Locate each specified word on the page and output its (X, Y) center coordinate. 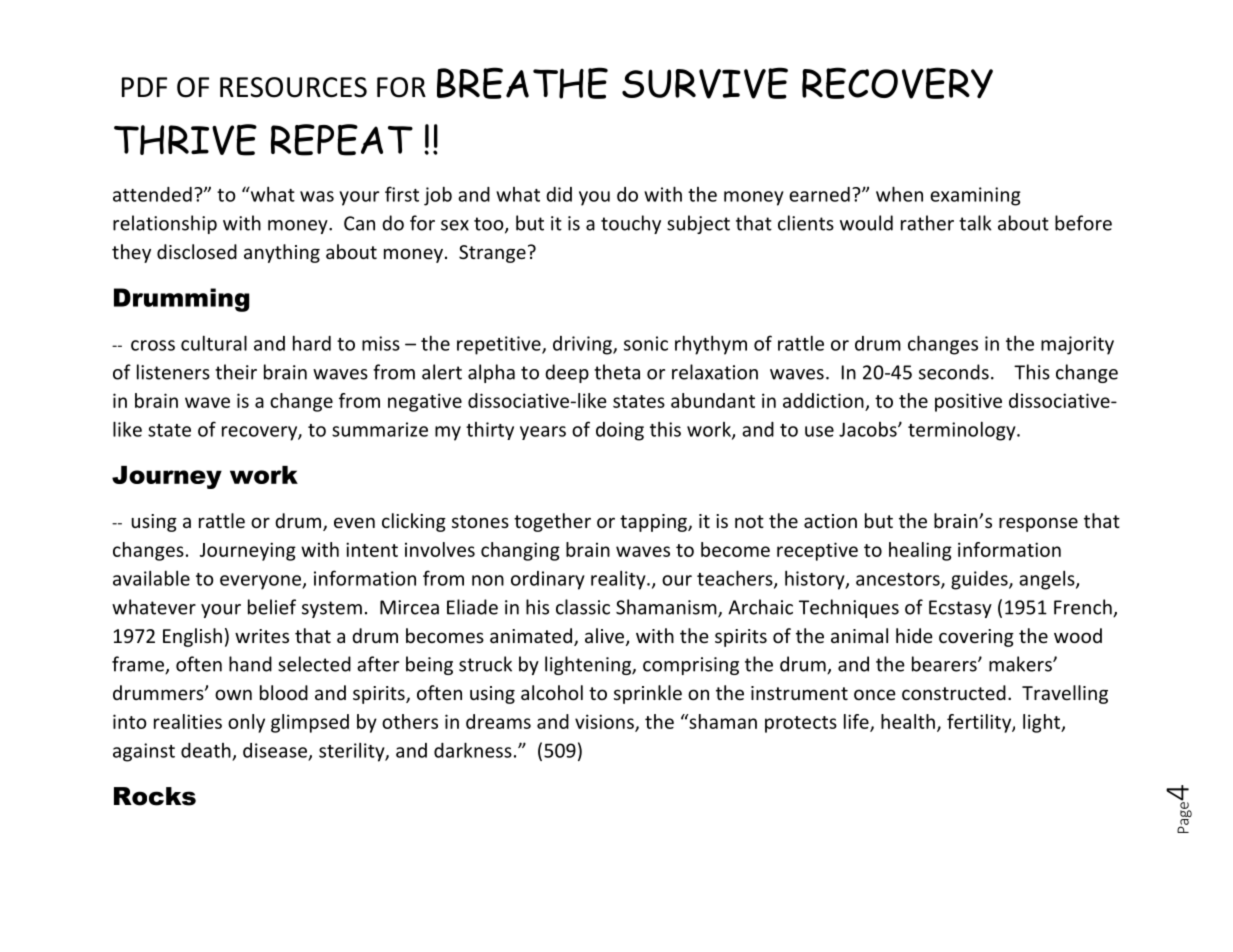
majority (1077, 345)
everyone (261, 582)
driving (583, 345)
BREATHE (522, 83)
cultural (214, 343)
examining (975, 196)
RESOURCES (293, 87)
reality (619, 580)
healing (920, 551)
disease (275, 750)
